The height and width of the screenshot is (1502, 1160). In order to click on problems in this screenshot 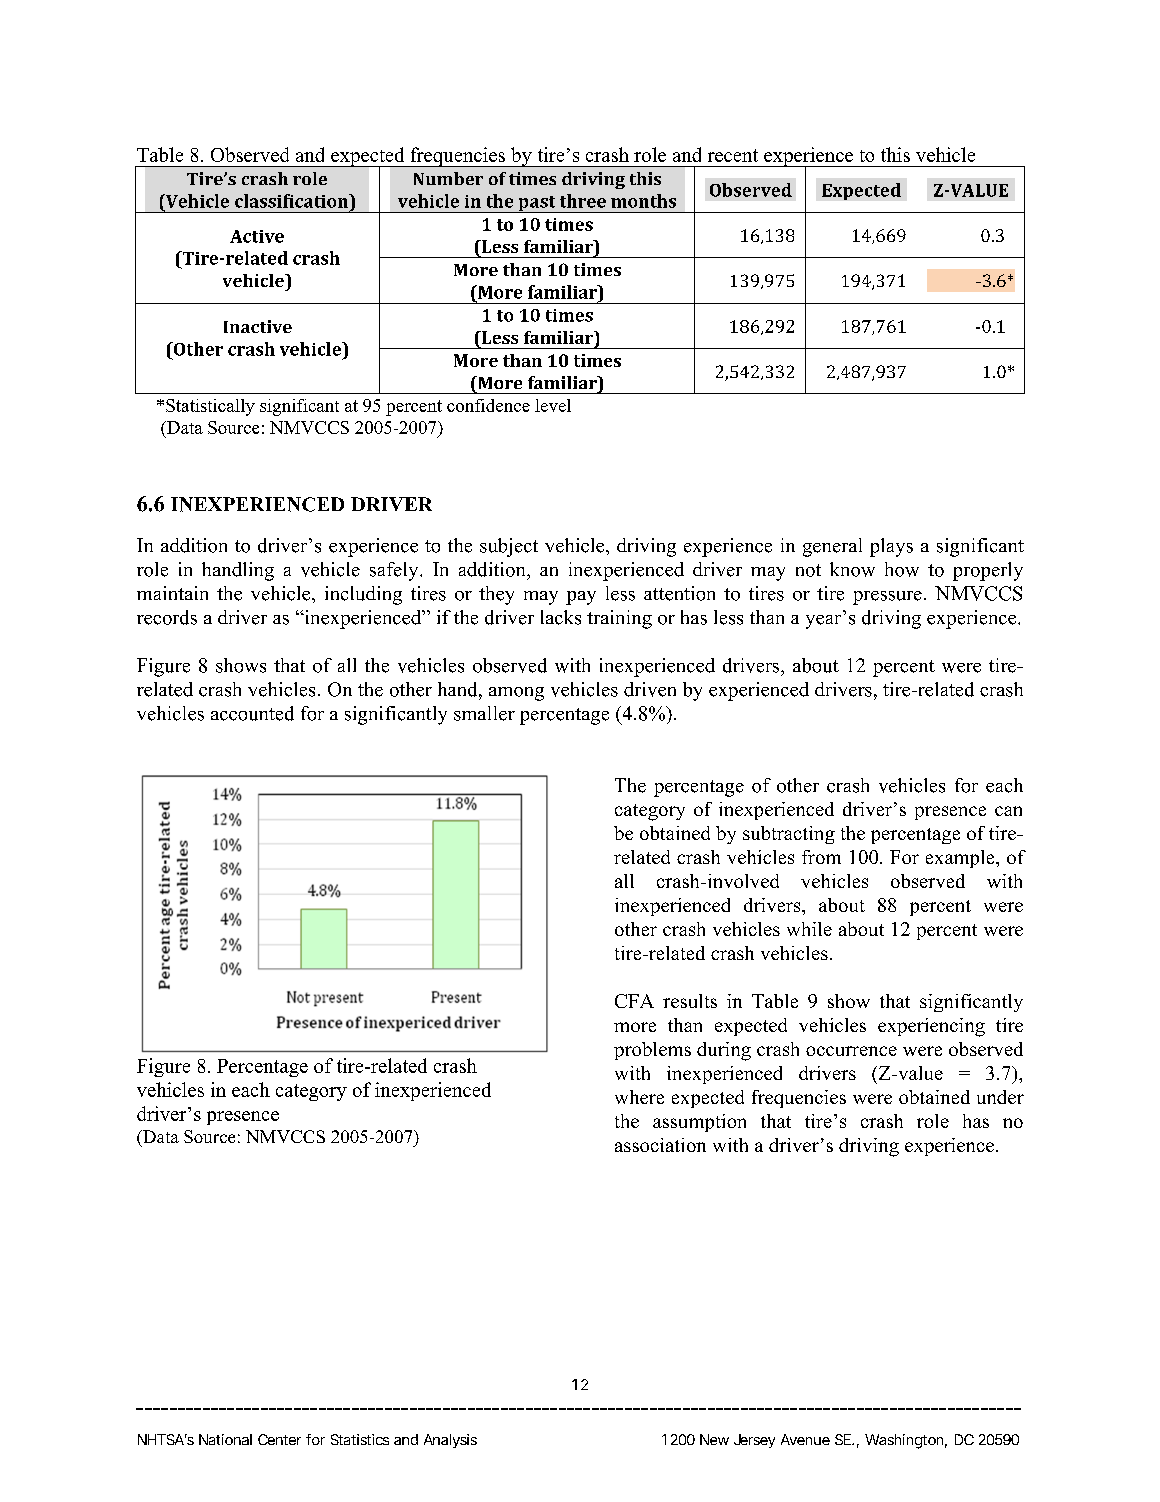, I will do `click(652, 1051)`.
